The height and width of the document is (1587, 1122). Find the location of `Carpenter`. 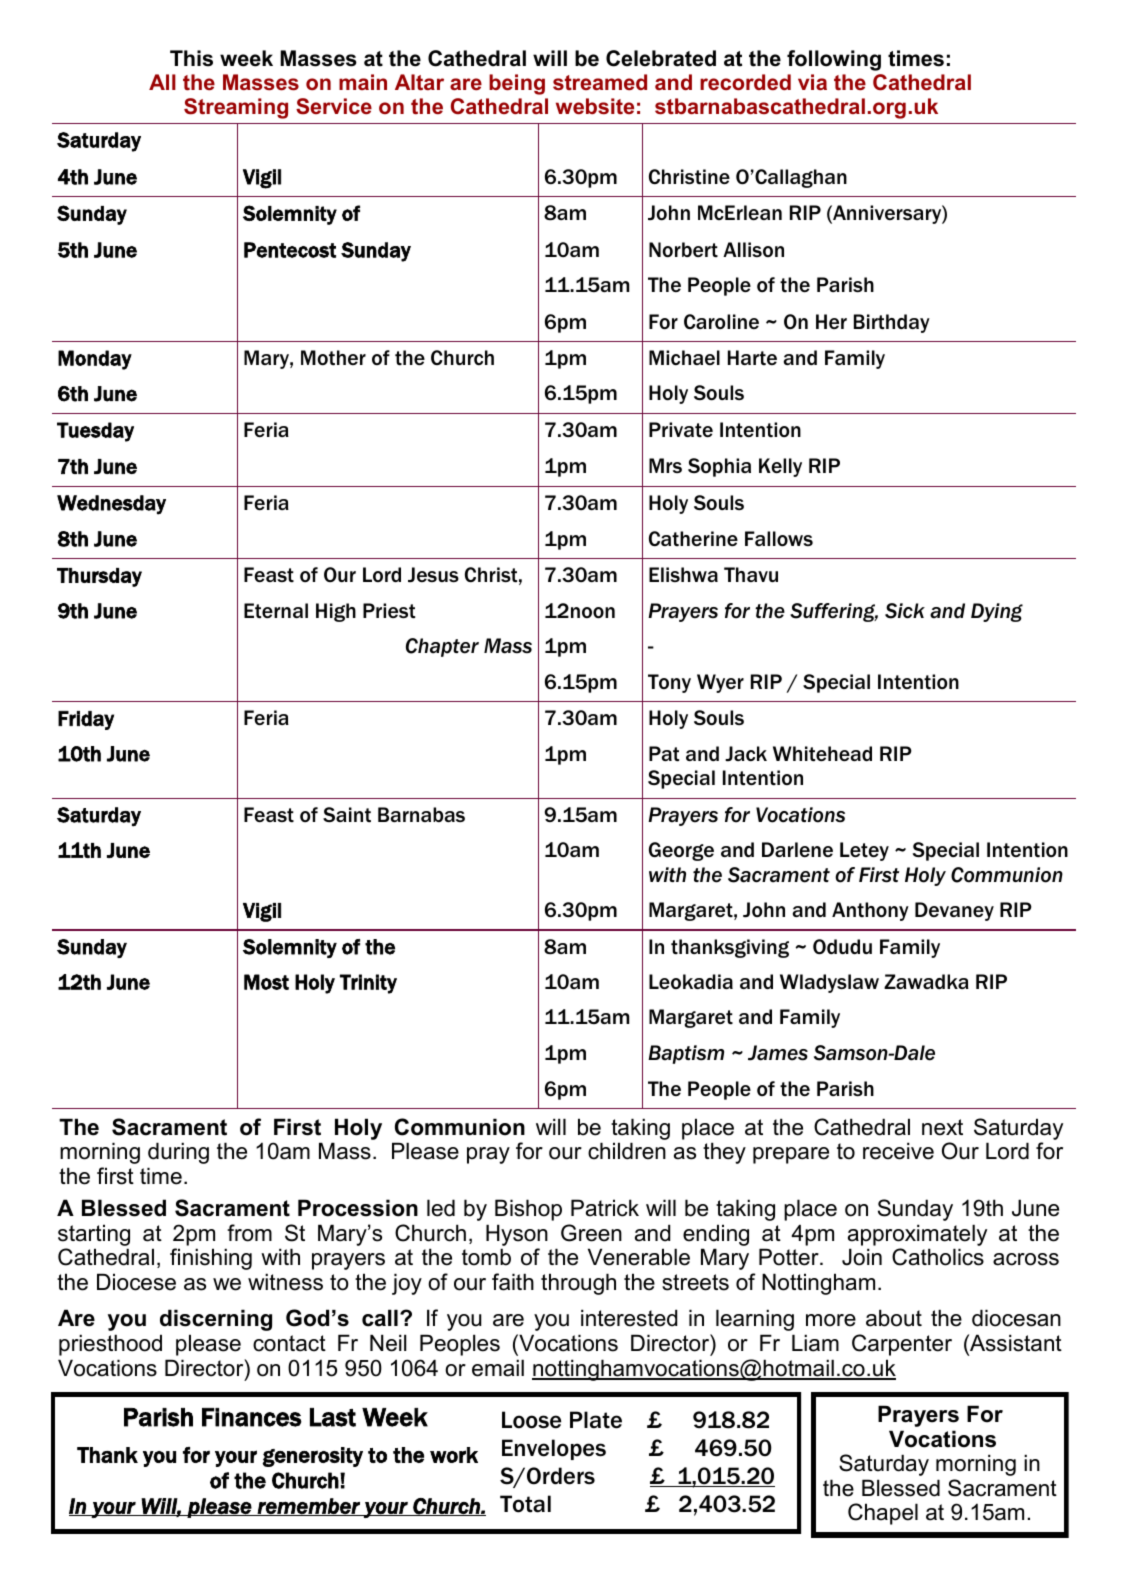

Carpenter is located at coordinates (902, 1345).
